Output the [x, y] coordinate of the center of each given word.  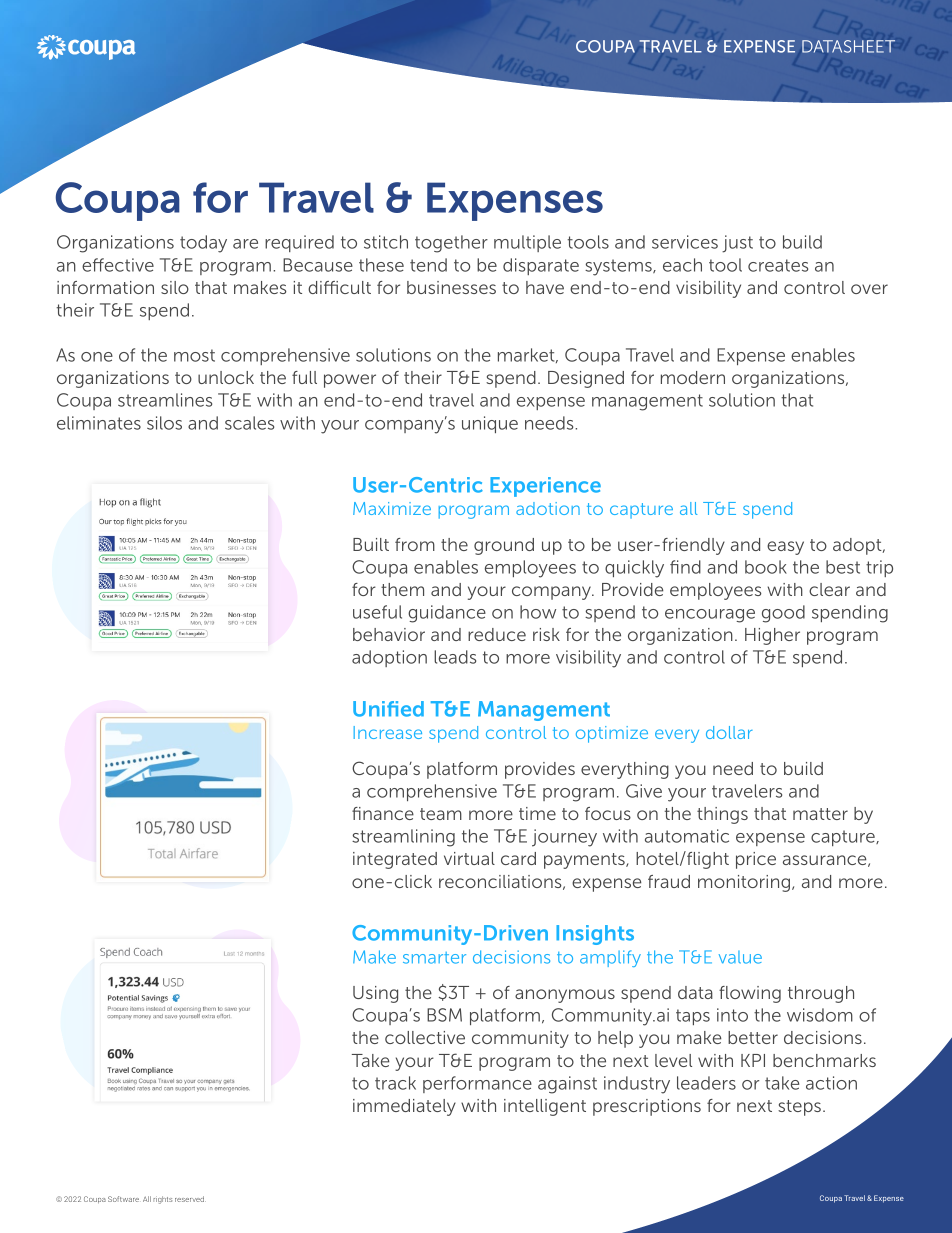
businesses [451, 287]
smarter [434, 958]
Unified [388, 709]
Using [375, 994]
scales [249, 423]
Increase [388, 732]
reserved [190, 1199]
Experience [545, 487]
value [740, 957]
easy [785, 548]
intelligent [545, 1107]
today [203, 244]
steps [799, 1108]
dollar [729, 732]
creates [778, 265]
